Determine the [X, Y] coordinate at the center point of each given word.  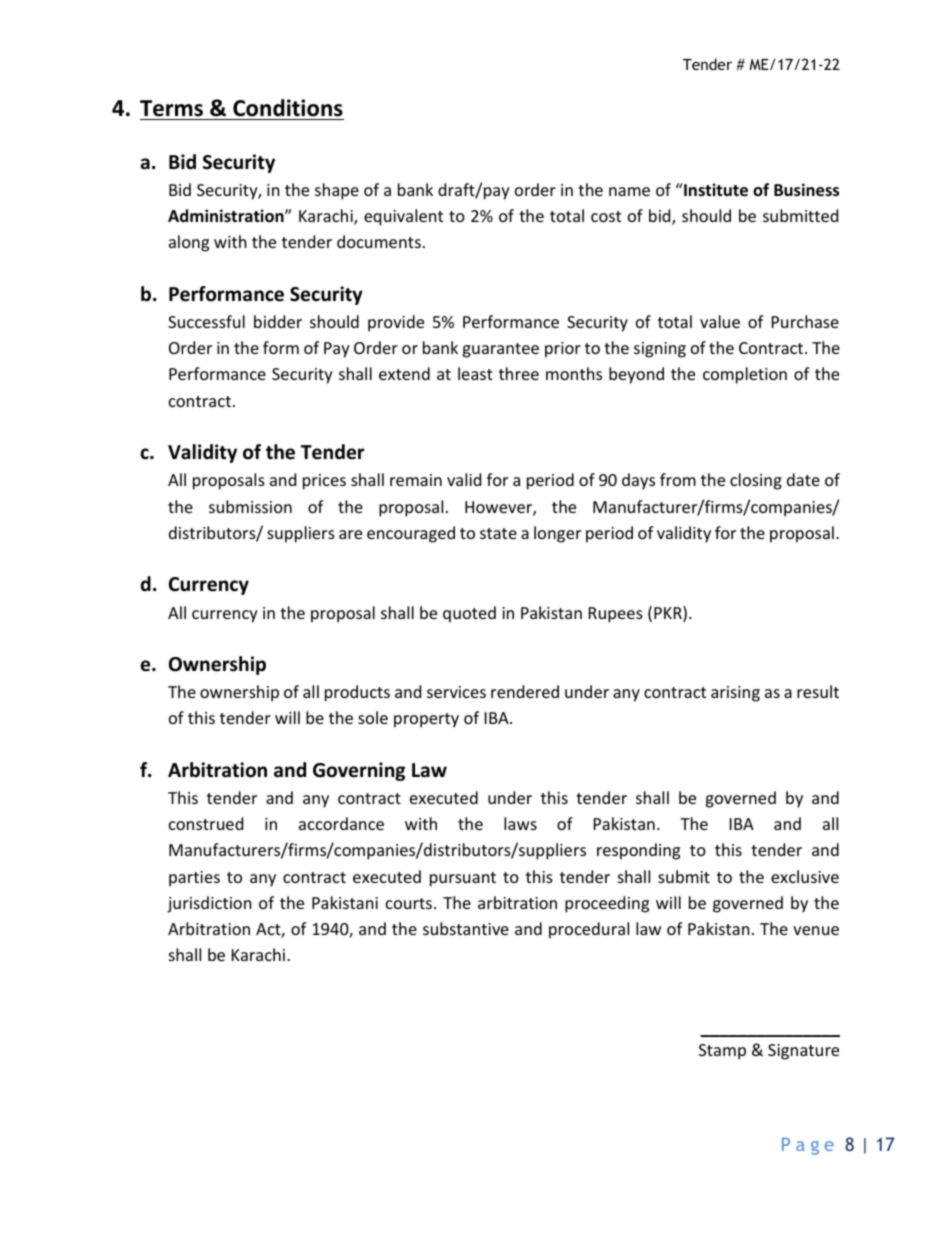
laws [520, 823]
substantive [466, 928]
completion [745, 375]
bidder [278, 321]
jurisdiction [209, 904]
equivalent [403, 217]
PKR [669, 614]
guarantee [500, 350]
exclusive [805, 876]
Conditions [288, 108]
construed [206, 823]
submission [250, 506]
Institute [715, 190]
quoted [469, 614]
